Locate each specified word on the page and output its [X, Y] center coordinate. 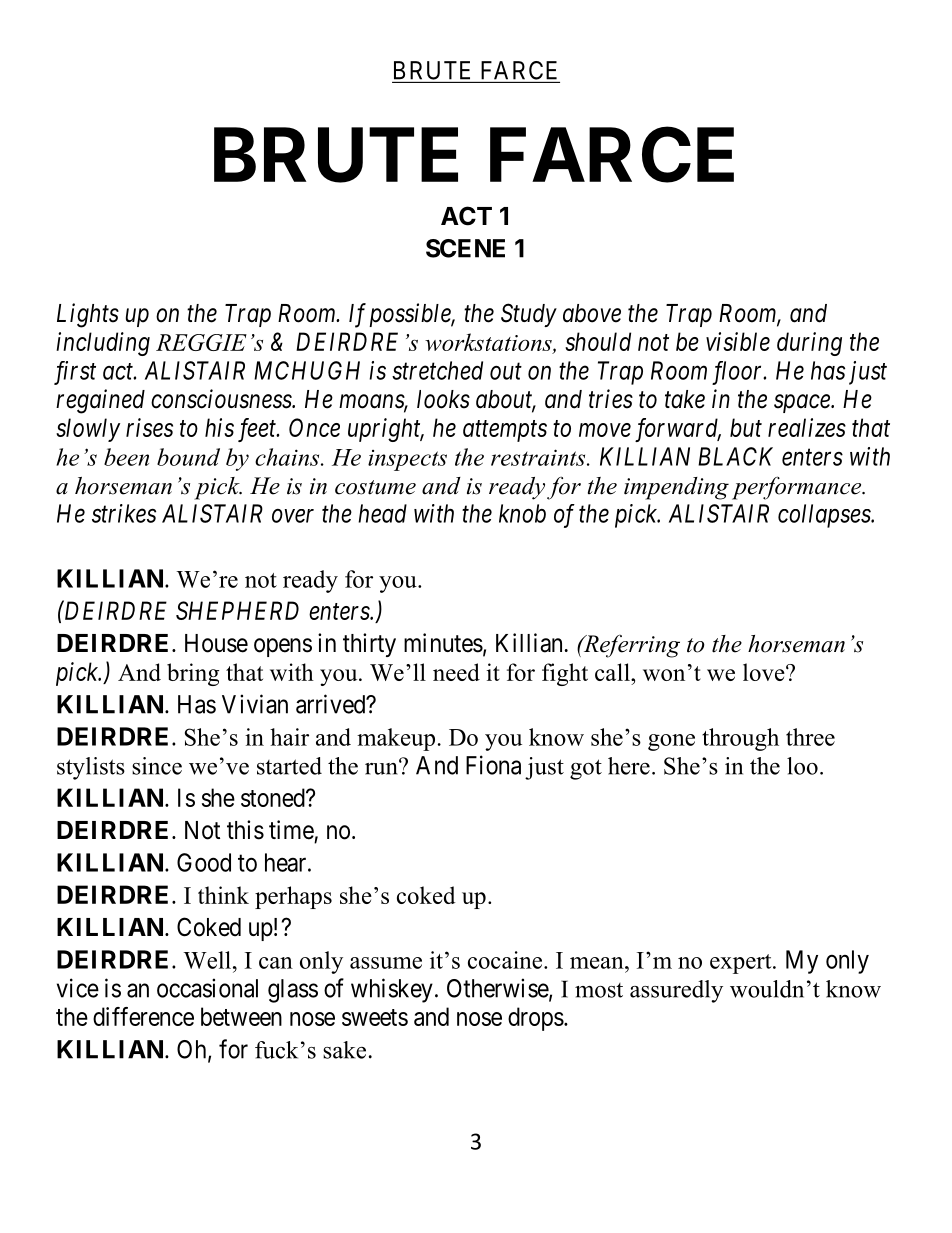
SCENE [465, 248]
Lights [88, 315]
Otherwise [498, 989]
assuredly [676, 991]
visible [738, 341]
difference [143, 1016]
